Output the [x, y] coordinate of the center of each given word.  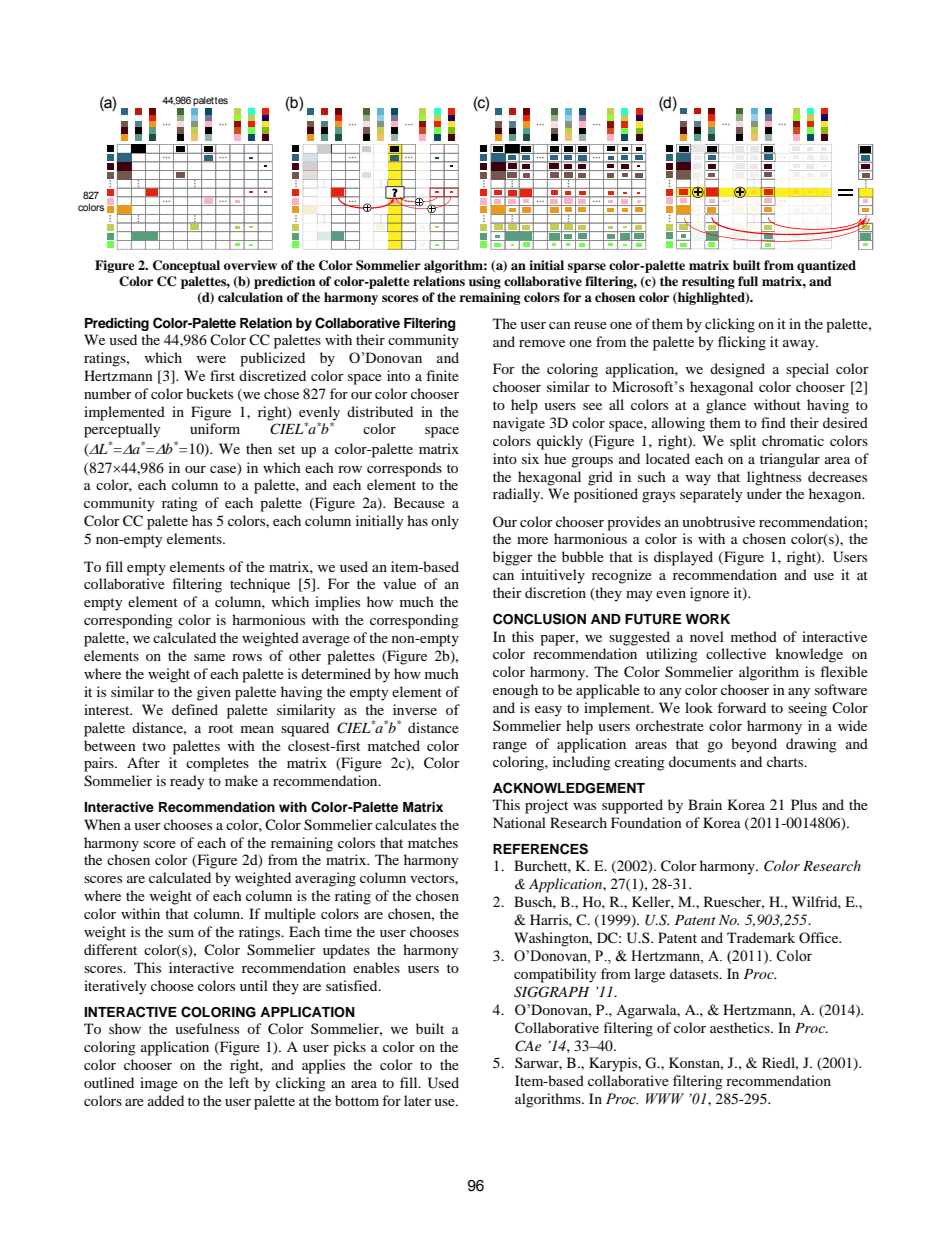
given [214, 693]
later [418, 1100]
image [159, 1084]
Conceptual [186, 266]
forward [741, 707]
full [748, 281]
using [485, 282]
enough [515, 691]
